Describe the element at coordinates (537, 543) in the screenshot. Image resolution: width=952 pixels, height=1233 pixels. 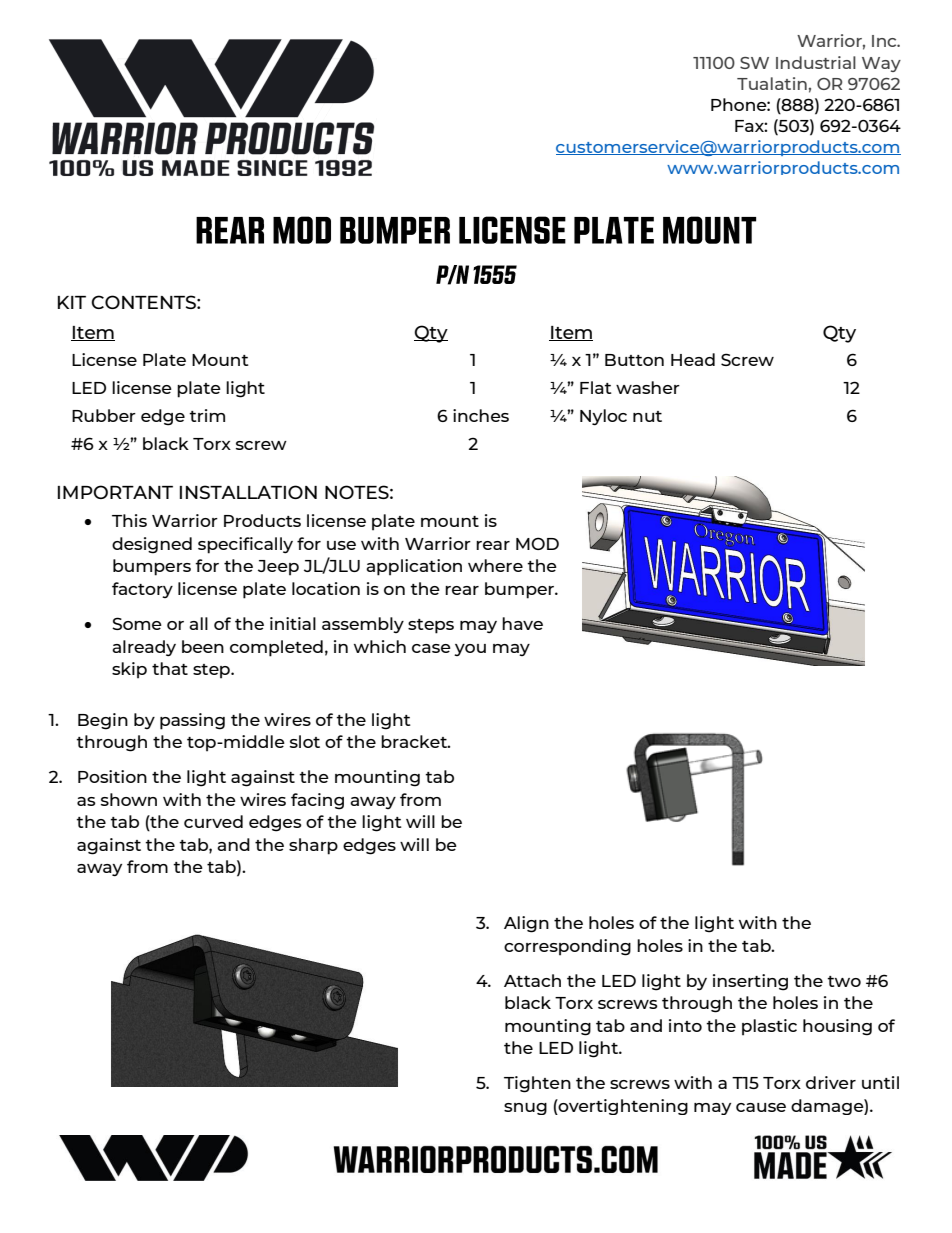
I see `MOD` at that location.
